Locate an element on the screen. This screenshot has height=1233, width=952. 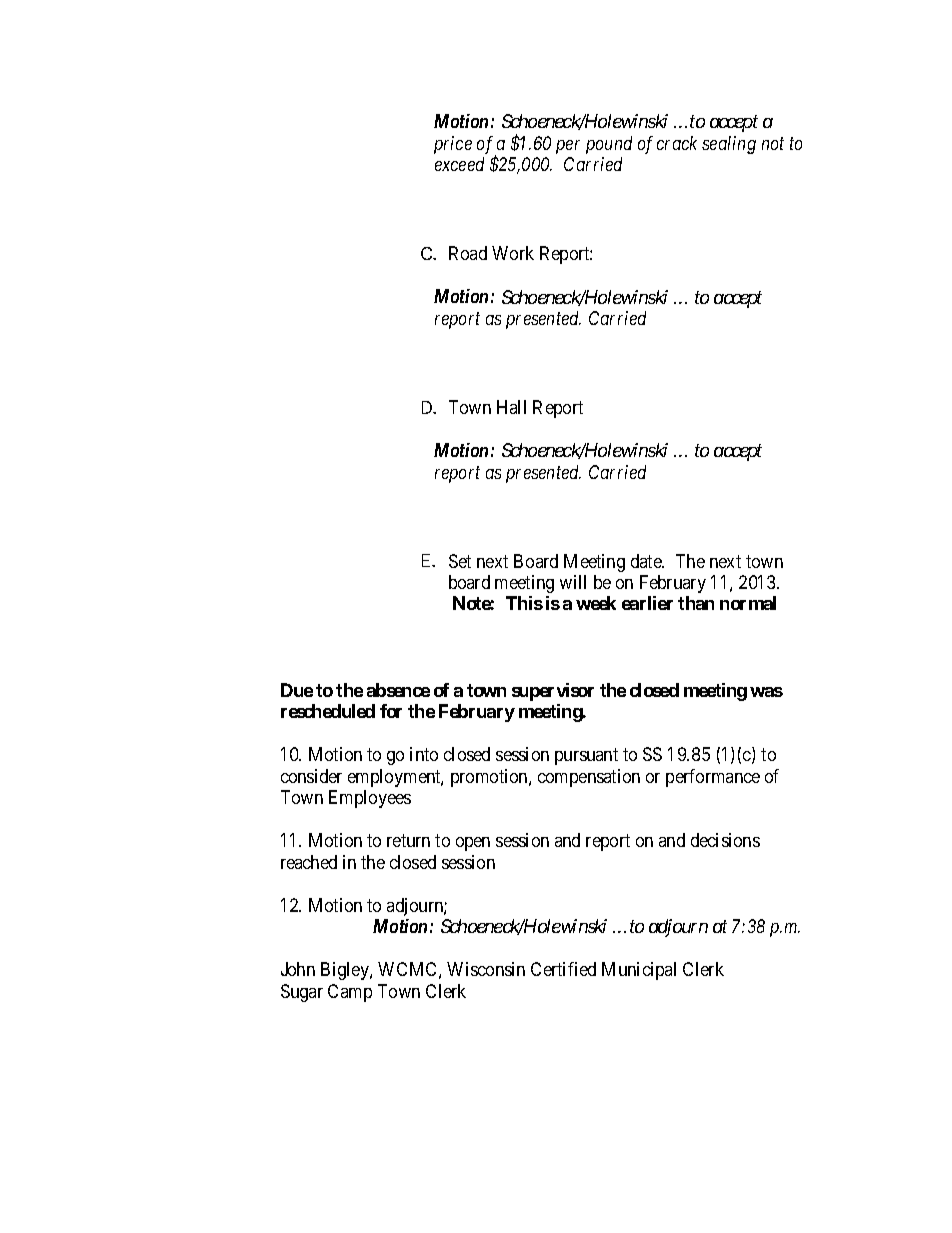
pursuant is located at coordinates (586, 756).
